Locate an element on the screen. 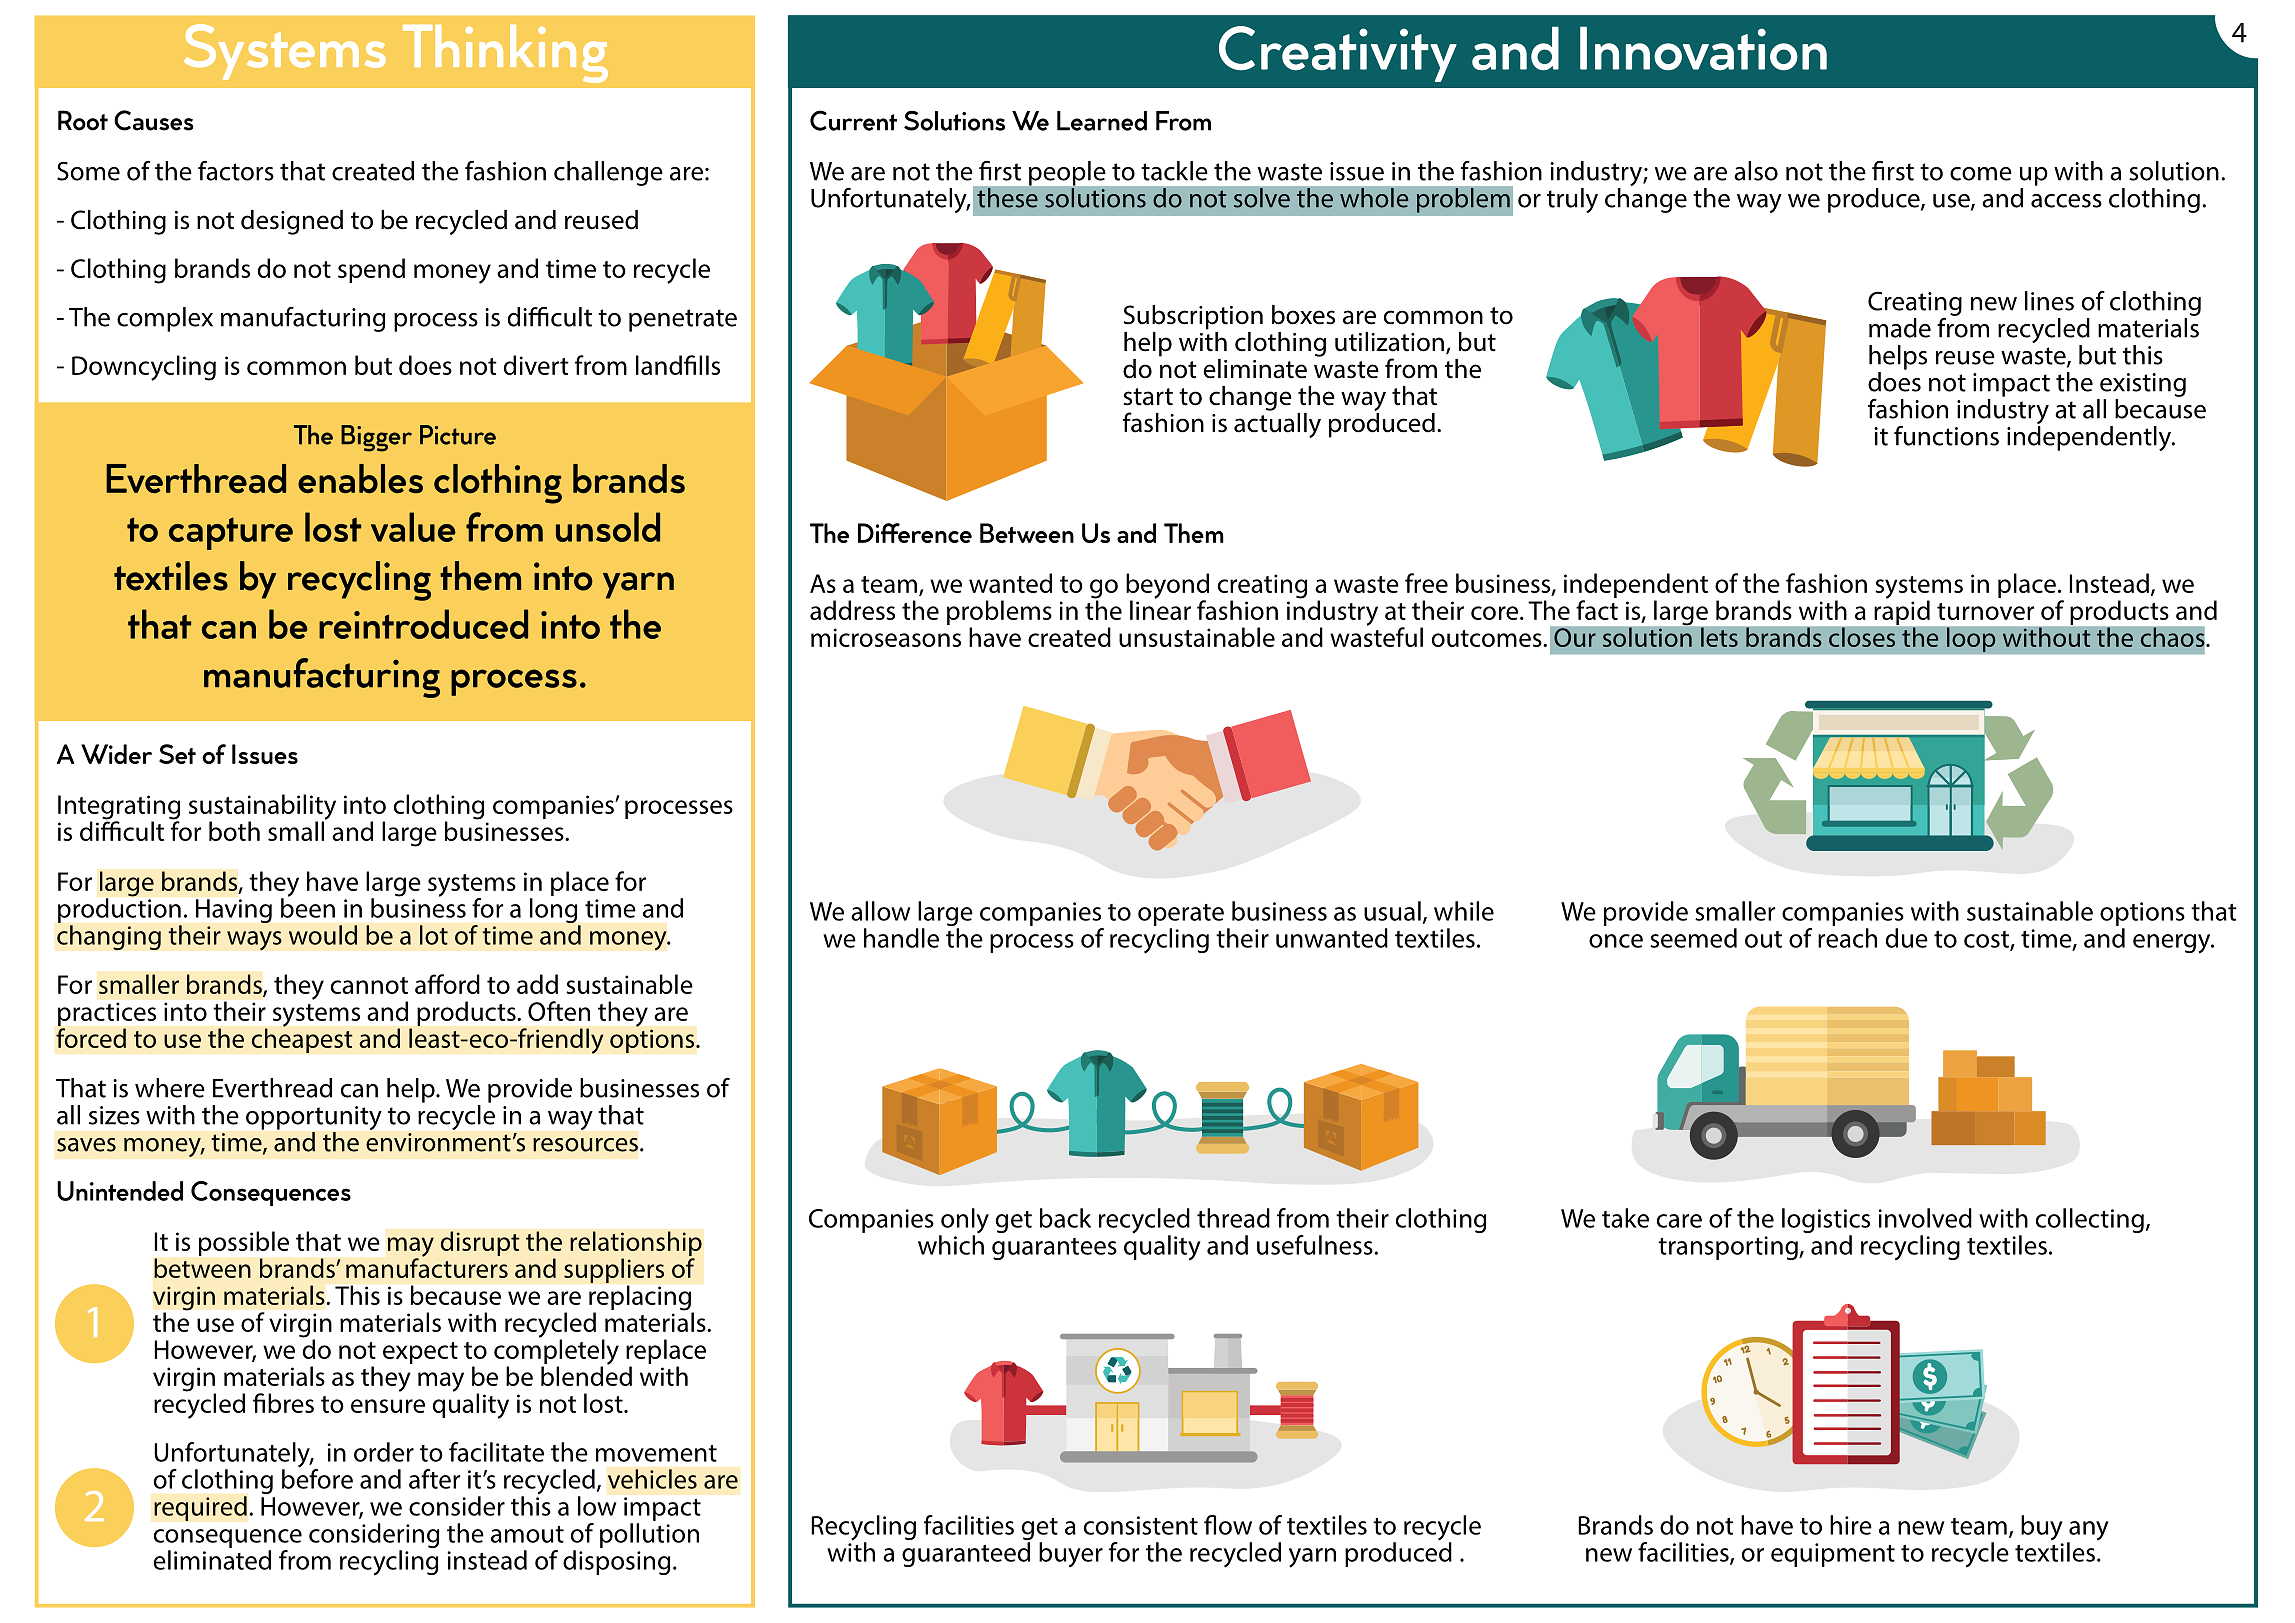 The height and width of the screenshot is (1623, 2295). Innovation is located at coordinates (1703, 48).
